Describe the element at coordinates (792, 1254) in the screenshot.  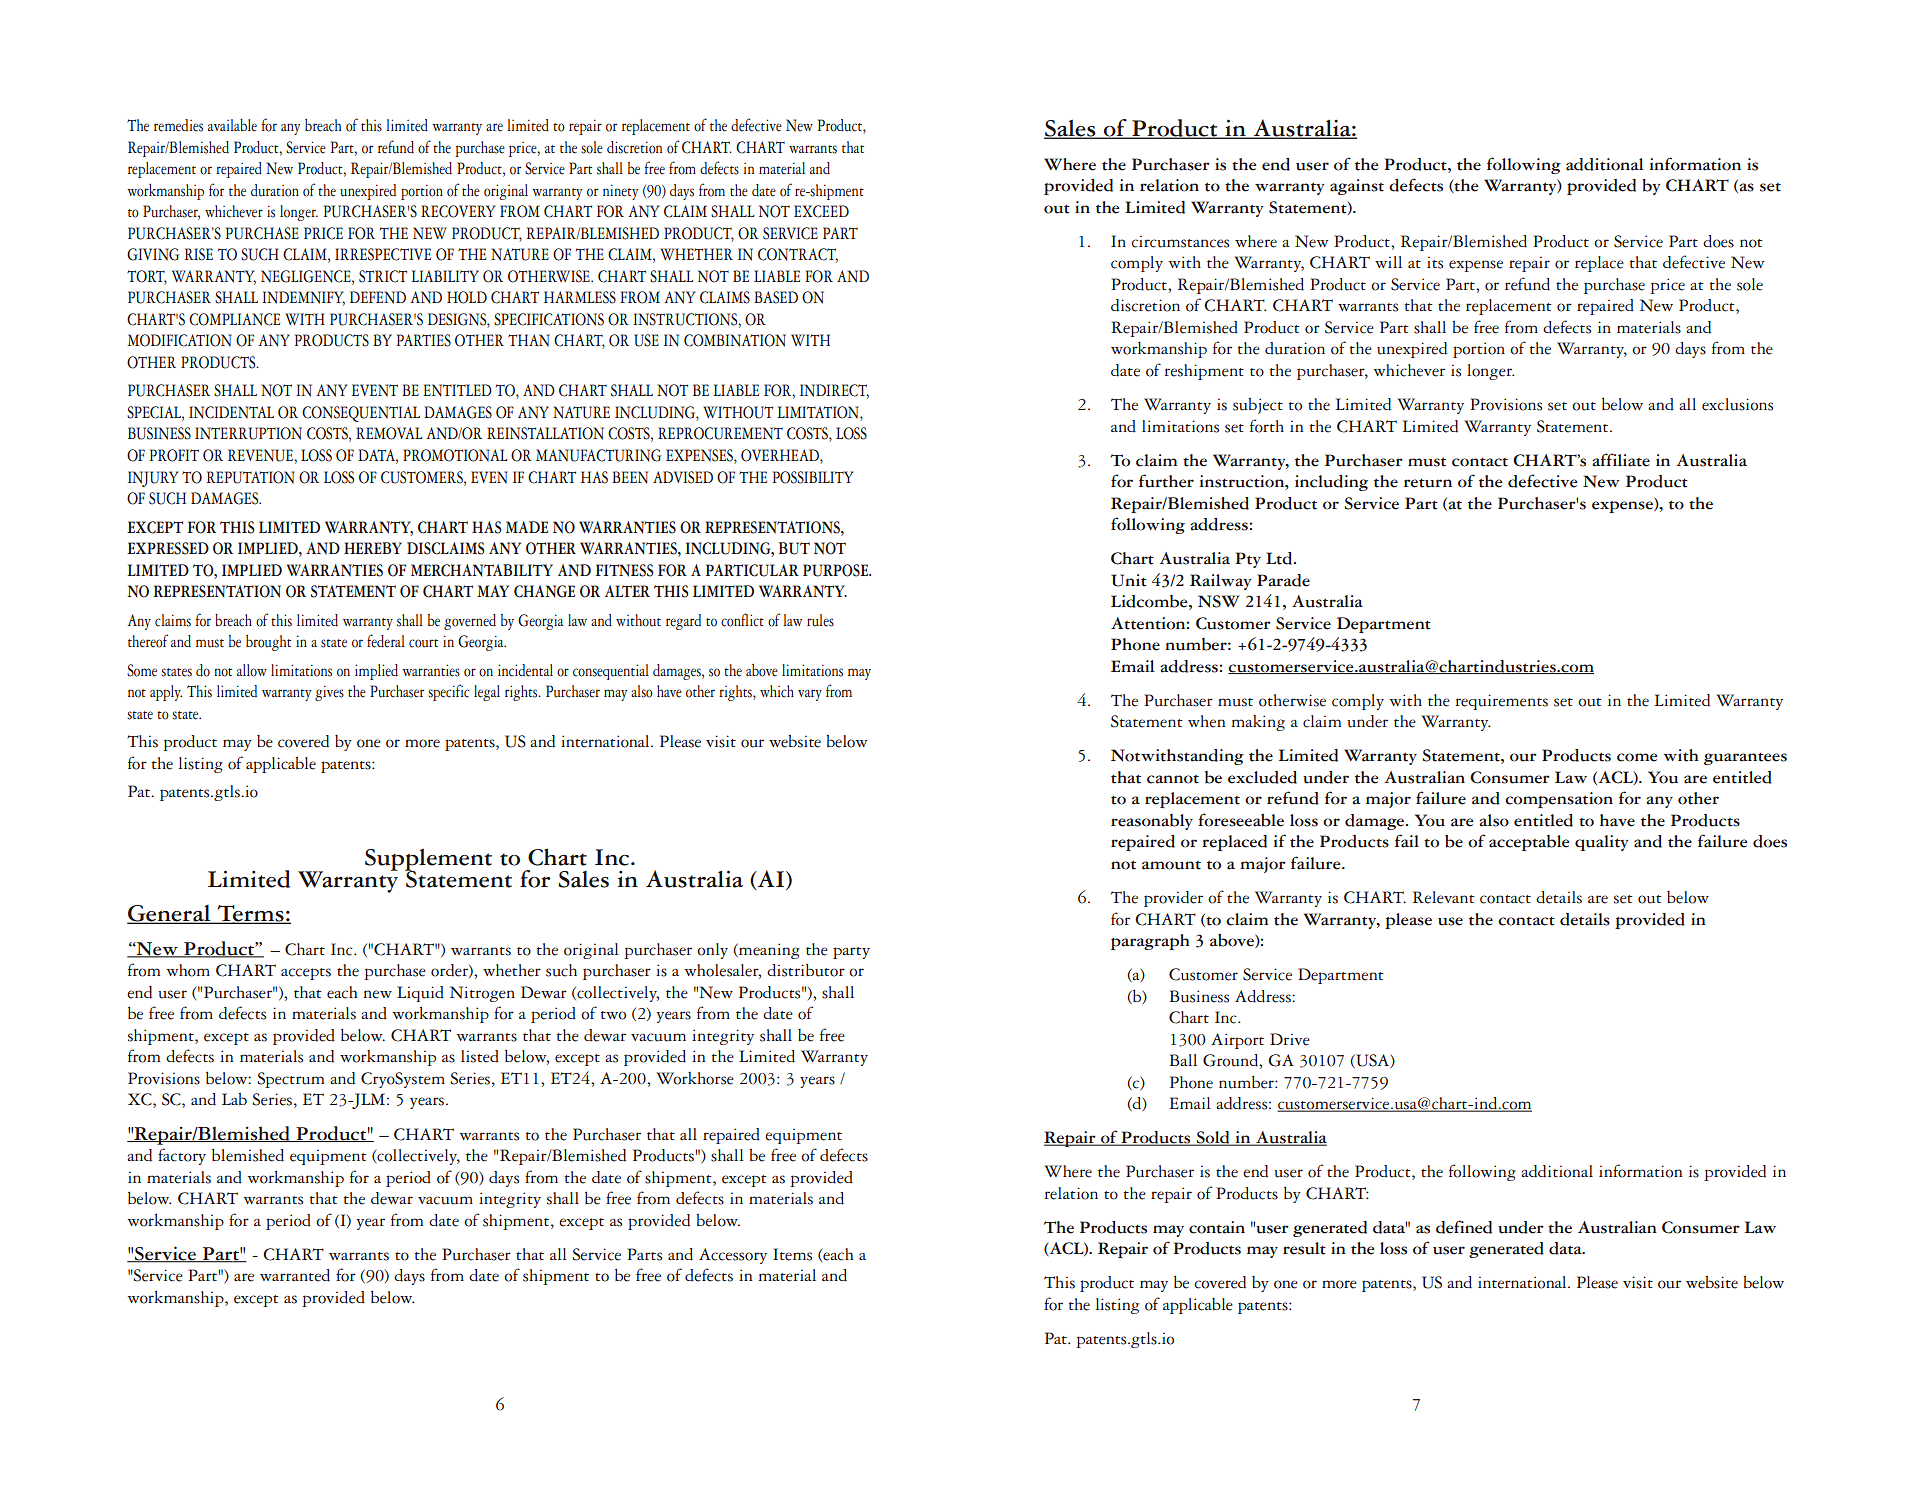
I see `Items` at that location.
